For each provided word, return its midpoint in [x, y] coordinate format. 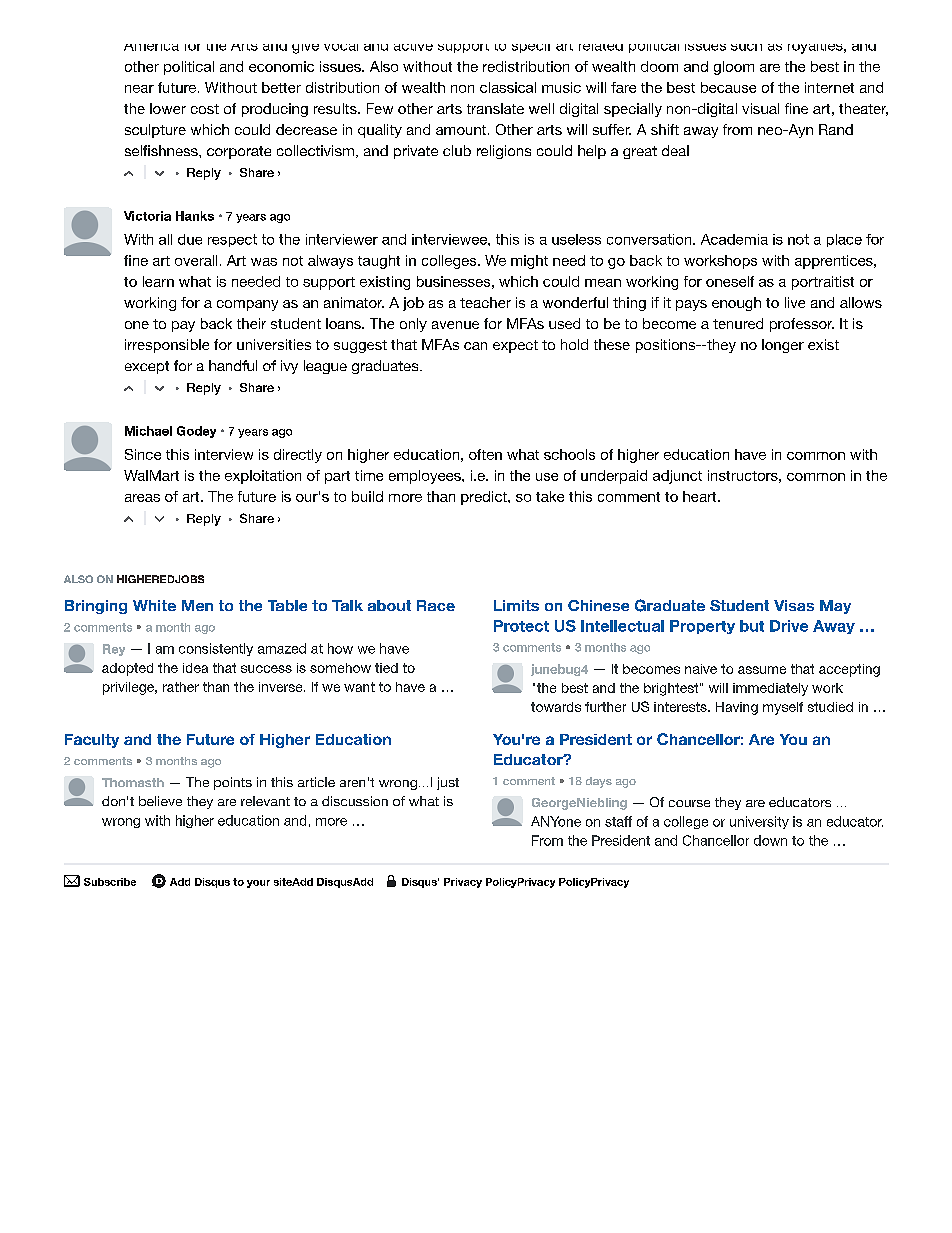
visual [760, 108]
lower [168, 108]
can [475, 346]
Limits [516, 605]
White [154, 605]
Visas [794, 605]
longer [783, 346]
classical [508, 87]
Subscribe [110, 882]
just [448, 783]
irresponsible [167, 346]
